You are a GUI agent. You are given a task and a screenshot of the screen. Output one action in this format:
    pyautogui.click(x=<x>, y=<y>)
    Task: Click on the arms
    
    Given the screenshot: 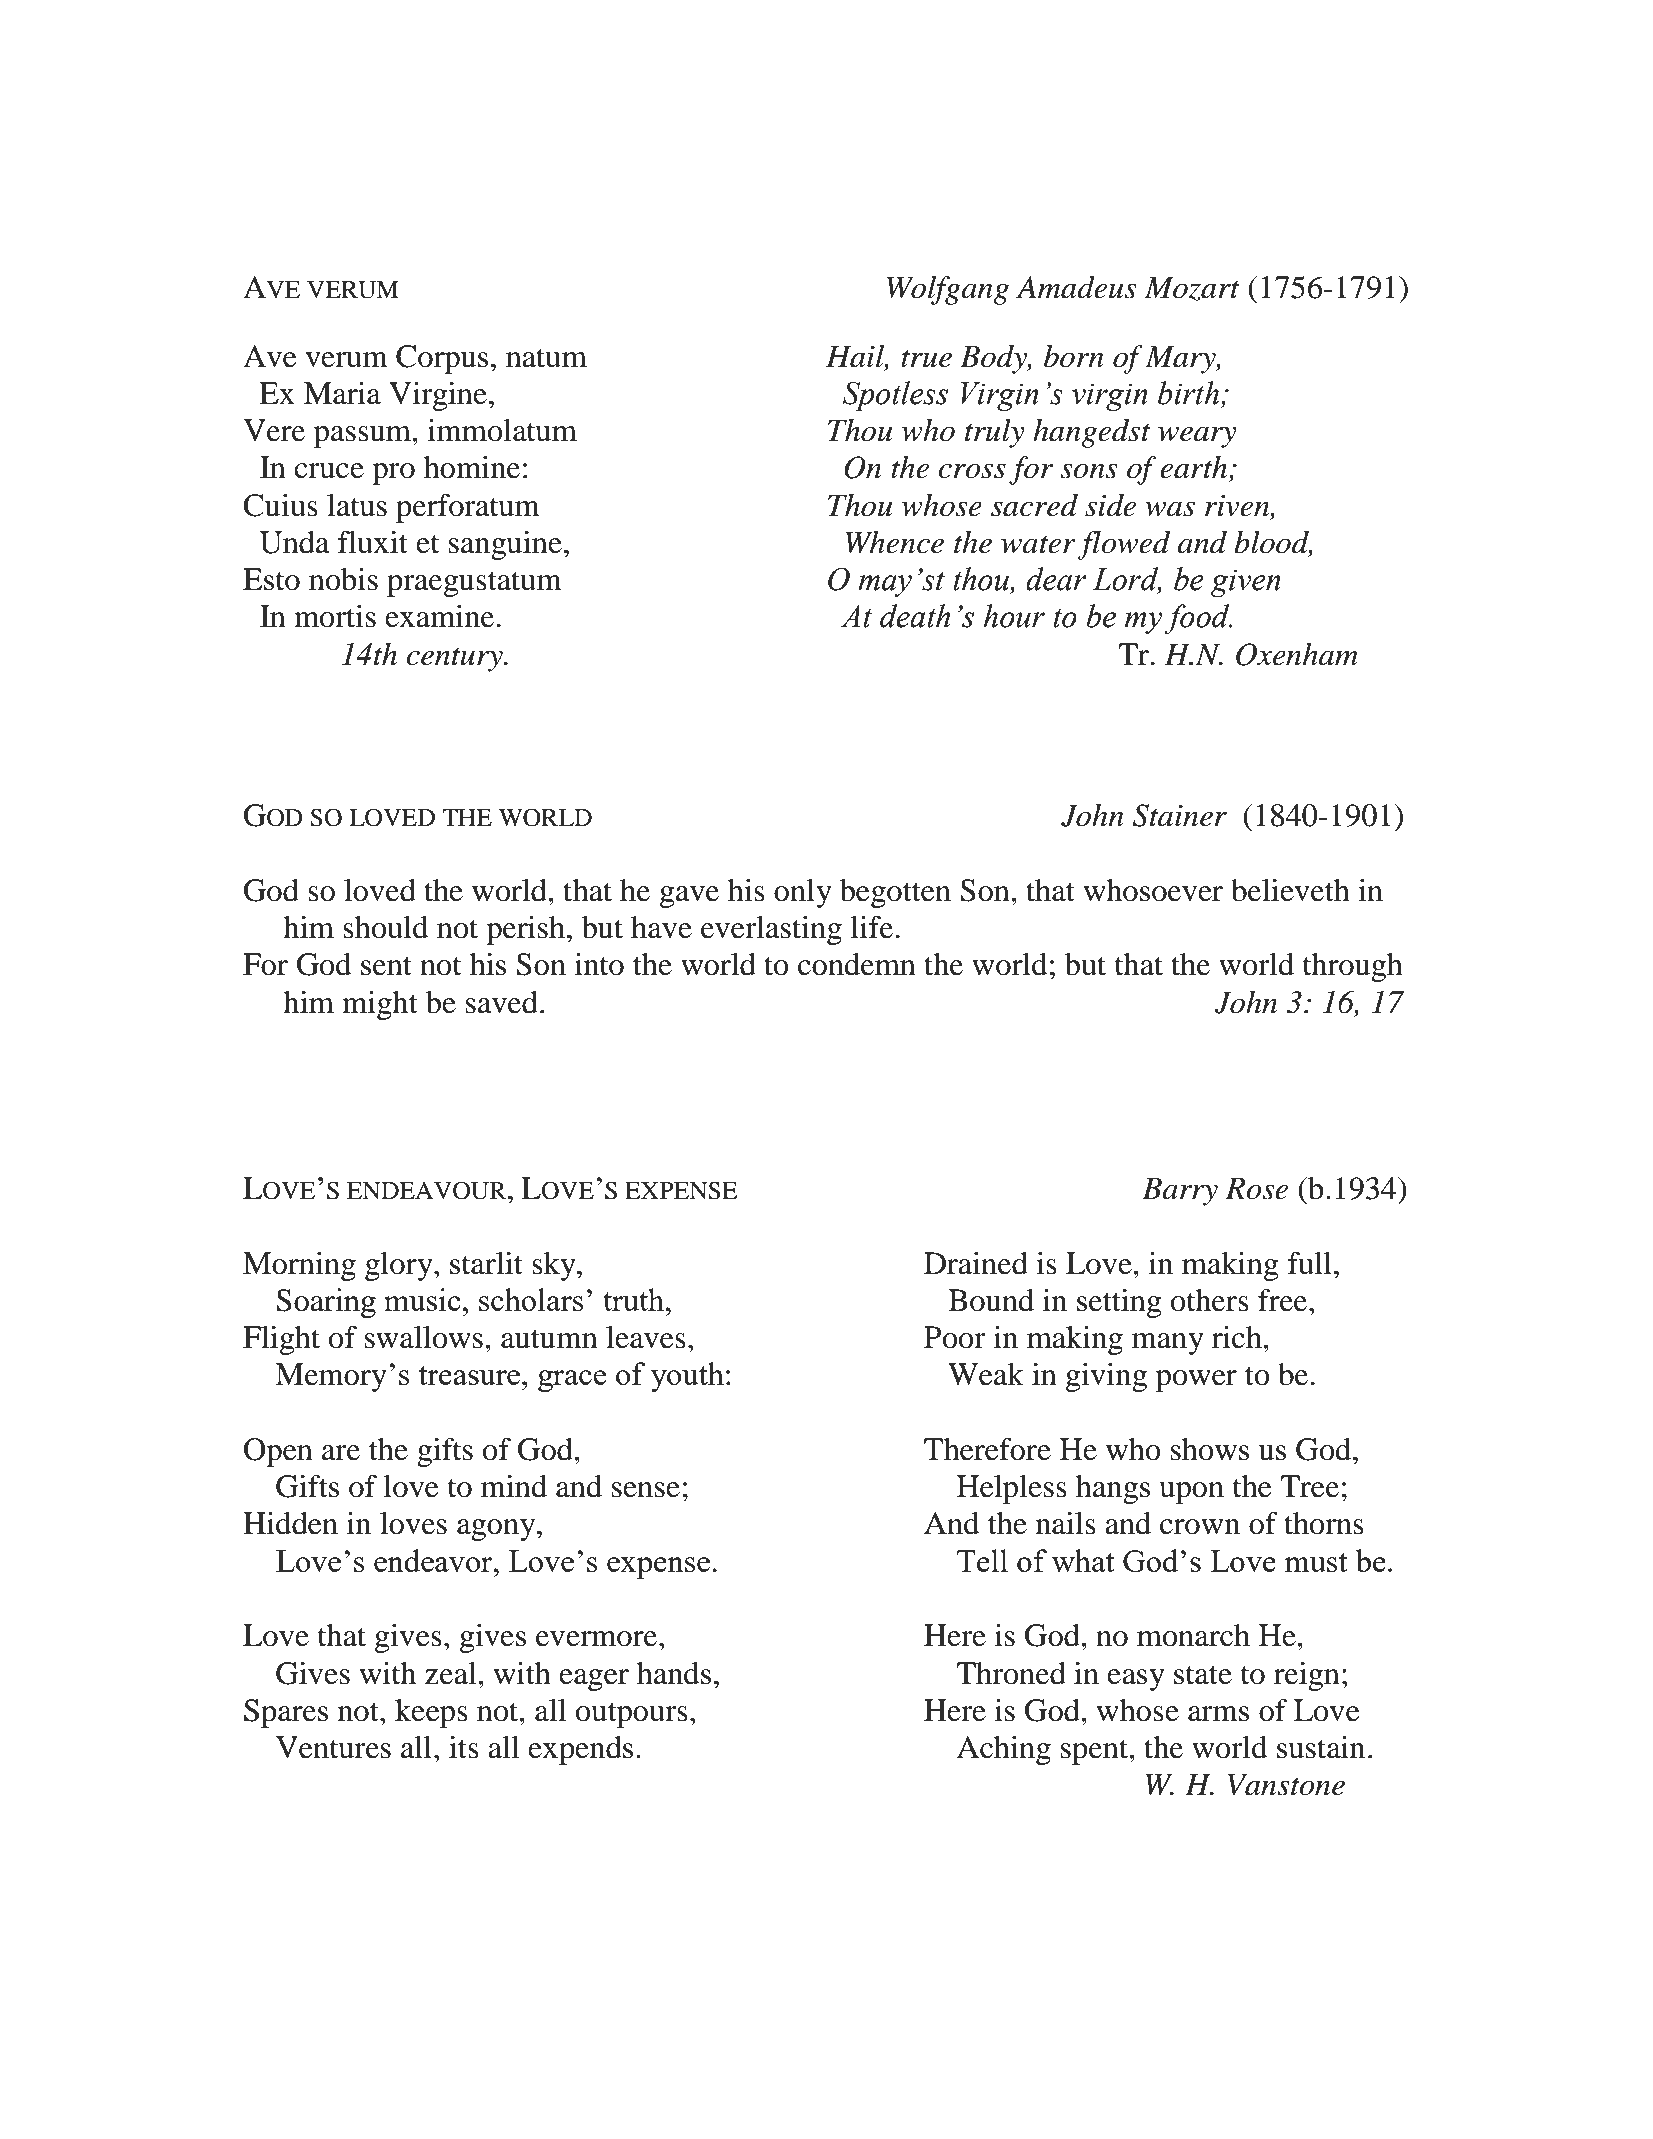 What is the action you would take?
    pyautogui.click(x=1218, y=1714)
